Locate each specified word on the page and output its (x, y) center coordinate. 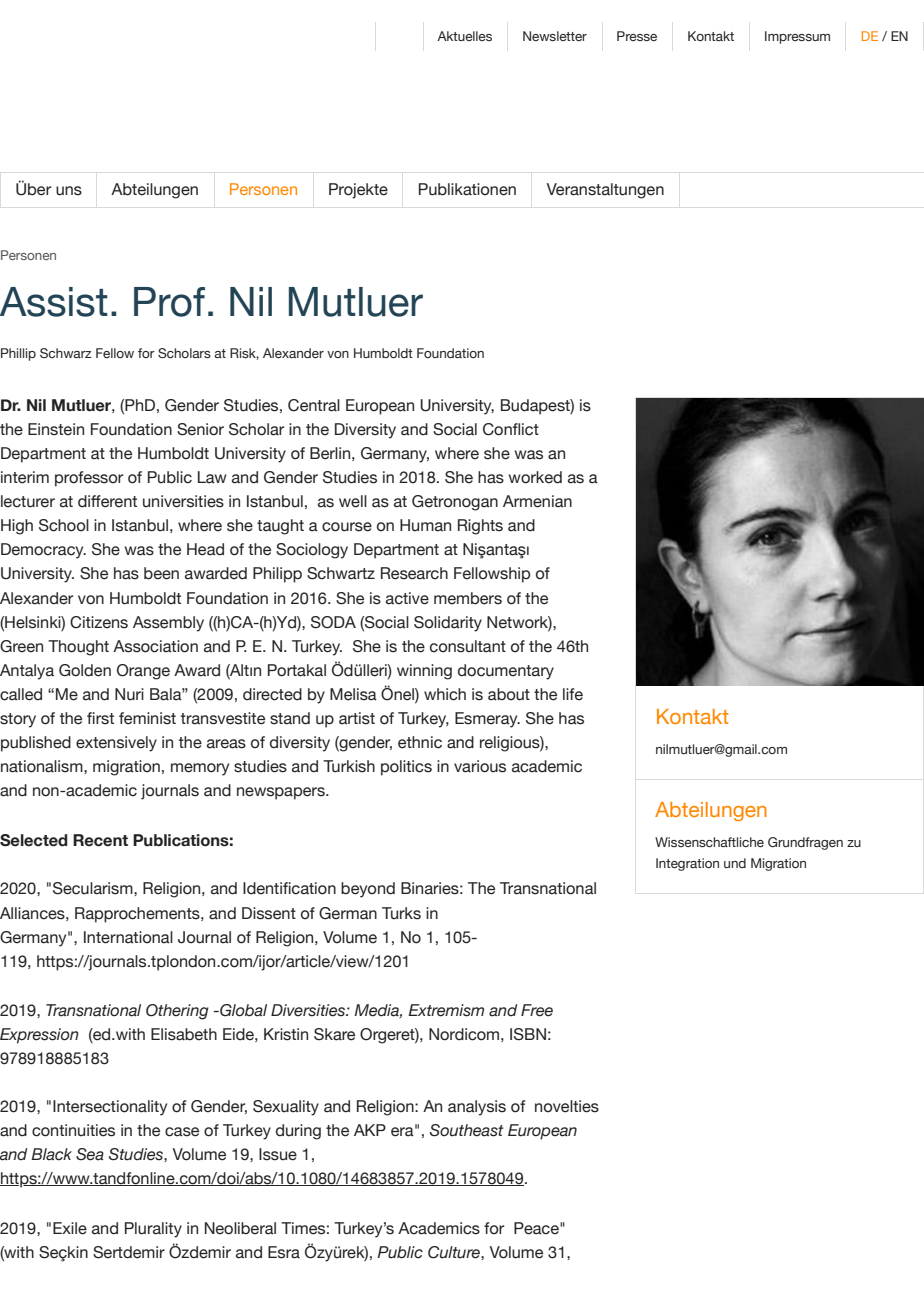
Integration (687, 864)
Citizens (99, 622)
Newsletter (555, 36)
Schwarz (66, 353)
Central (314, 405)
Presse (637, 36)
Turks (401, 913)
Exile (70, 1228)
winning (424, 672)
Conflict (511, 429)
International (128, 937)
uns (69, 191)
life (573, 694)
